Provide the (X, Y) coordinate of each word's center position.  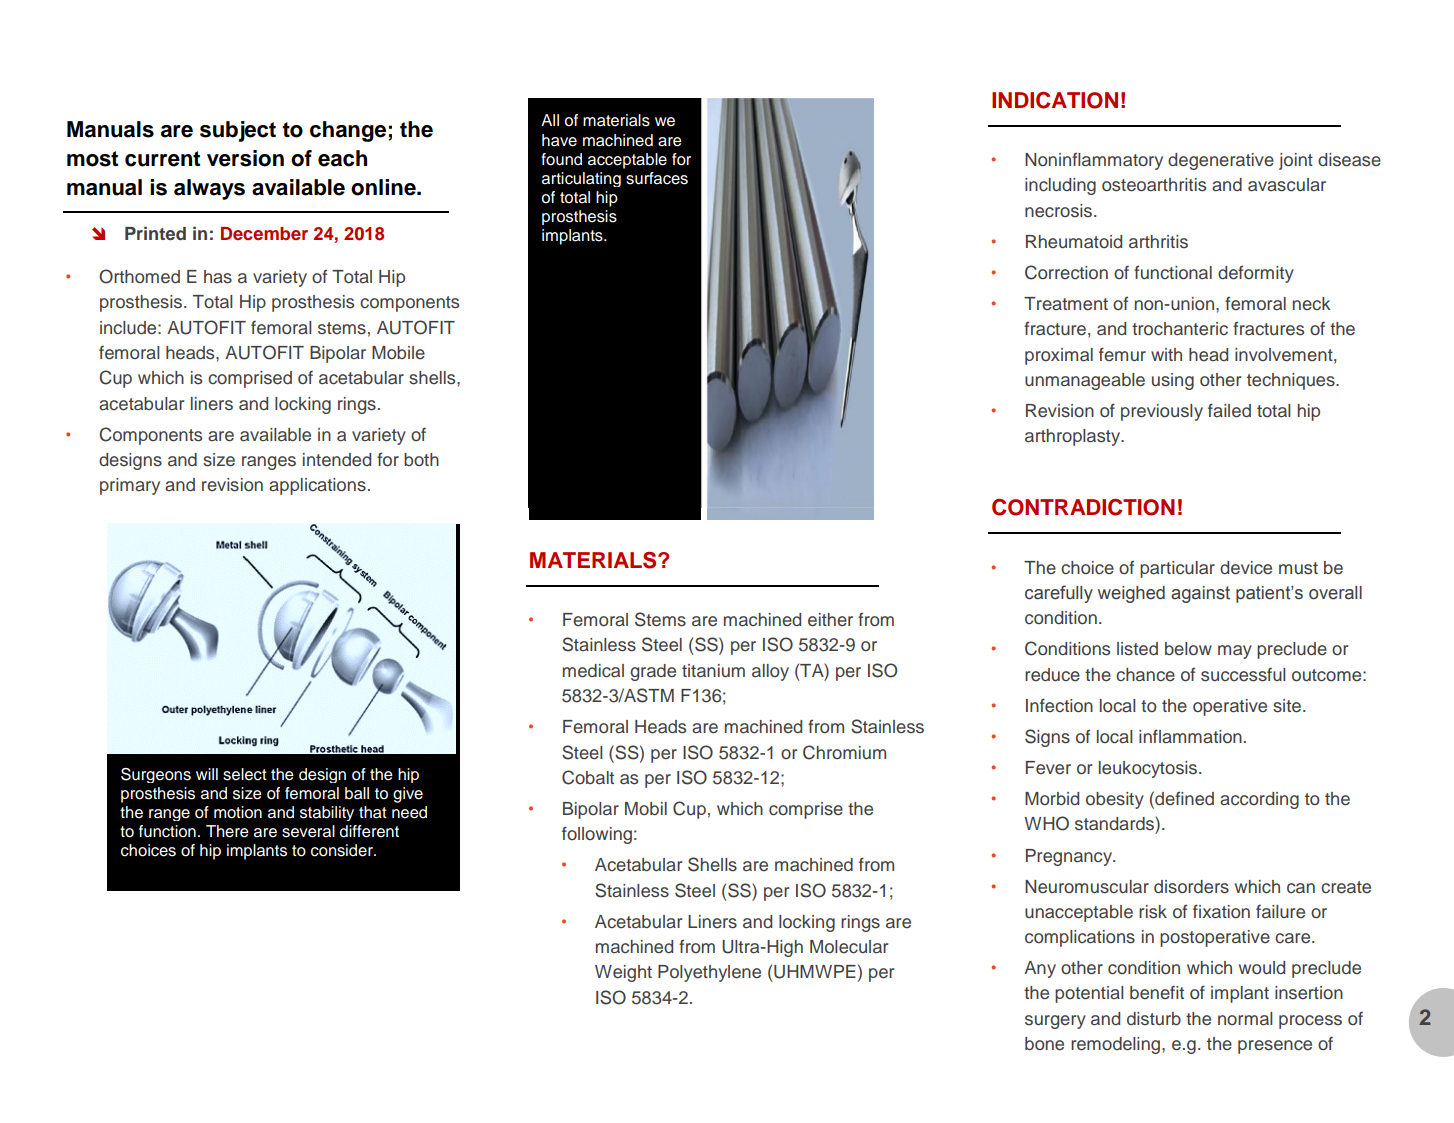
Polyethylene (709, 973)
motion (238, 812)
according (1259, 800)
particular (1177, 569)
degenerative (1221, 161)
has (218, 277)
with (1166, 354)
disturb (1154, 1019)
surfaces (657, 178)
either (830, 620)
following (597, 835)
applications (317, 486)
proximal (1059, 356)
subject (238, 131)
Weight (623, 973)
